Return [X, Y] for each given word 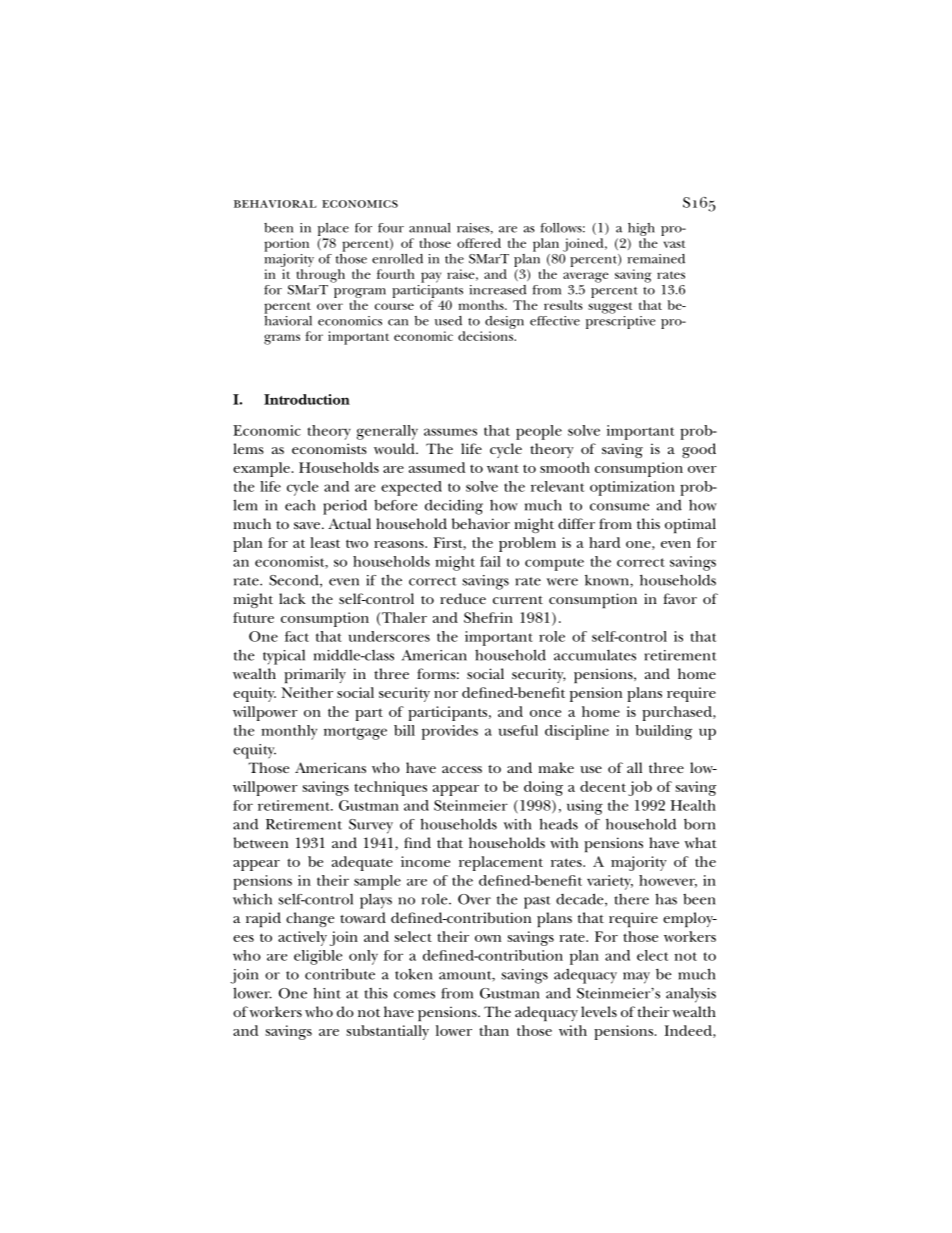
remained [656, 259]
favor [680, 598]
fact [297, 636]
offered [479, 243]
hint [327, 993]
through [321, 276]
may [636, 978]
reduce [463, 598]
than [494, 1030]
